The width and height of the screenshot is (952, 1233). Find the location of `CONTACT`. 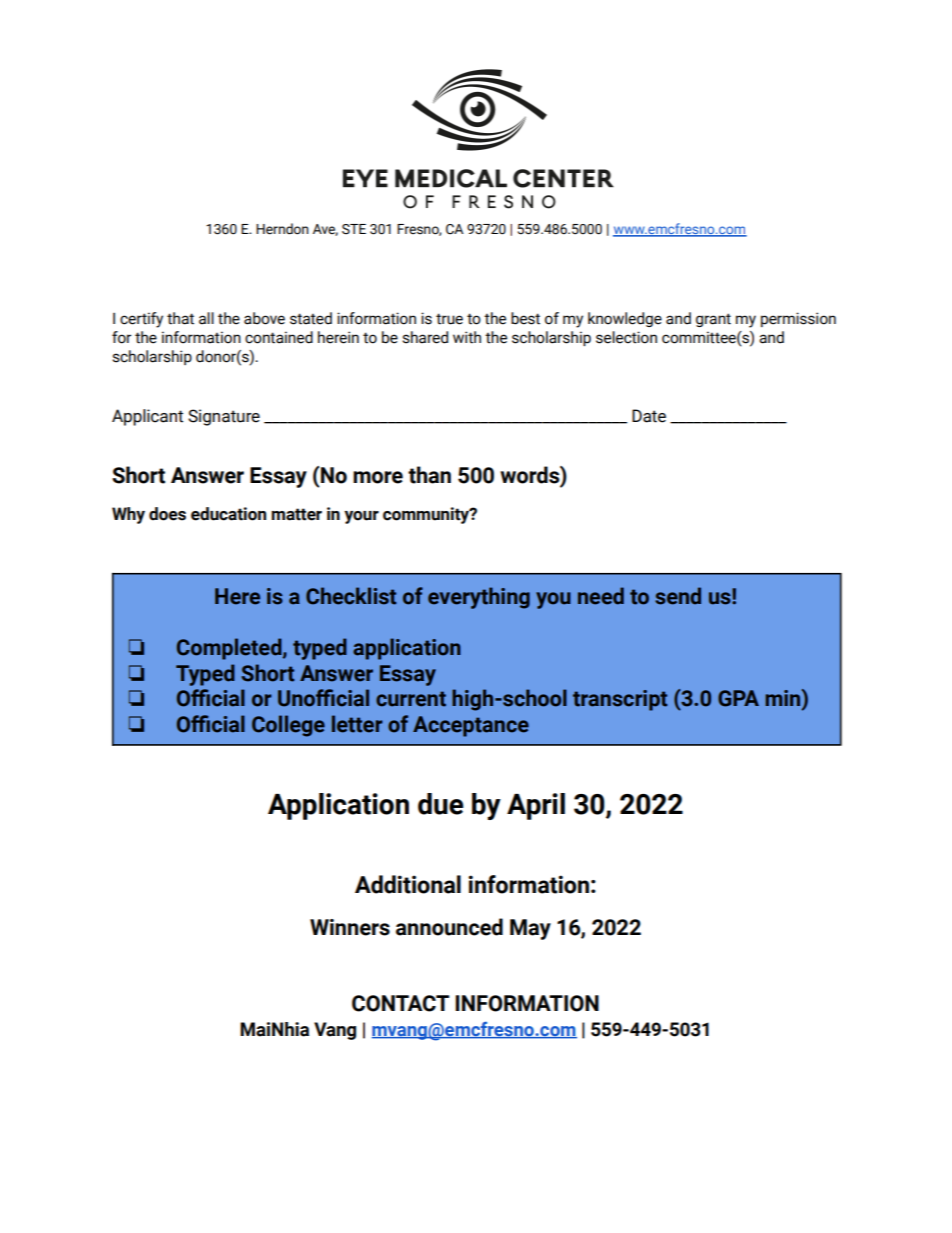

CONTACT is located at coordinates (400, 1003).
